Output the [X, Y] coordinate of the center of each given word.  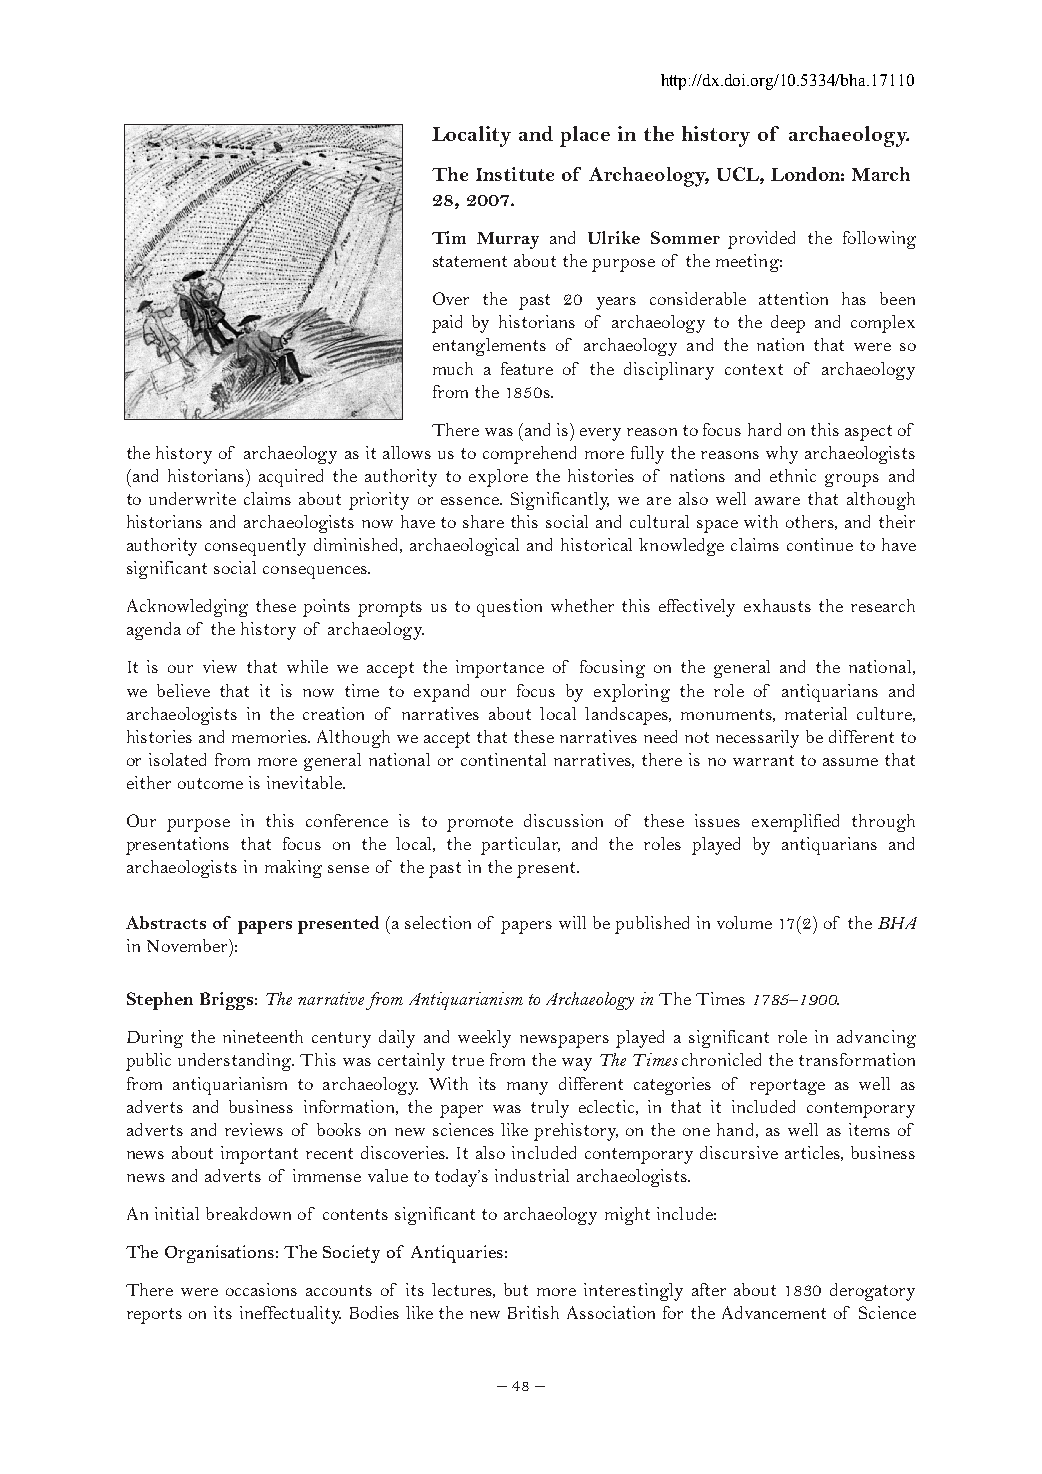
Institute [515, 174]
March [881, 174]
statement [470, 261]
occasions [261, 1289]
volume [744, 922]
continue [820, 544]
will [572, 922]
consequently [255, 547]
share [483, 521]
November [188, 945]
